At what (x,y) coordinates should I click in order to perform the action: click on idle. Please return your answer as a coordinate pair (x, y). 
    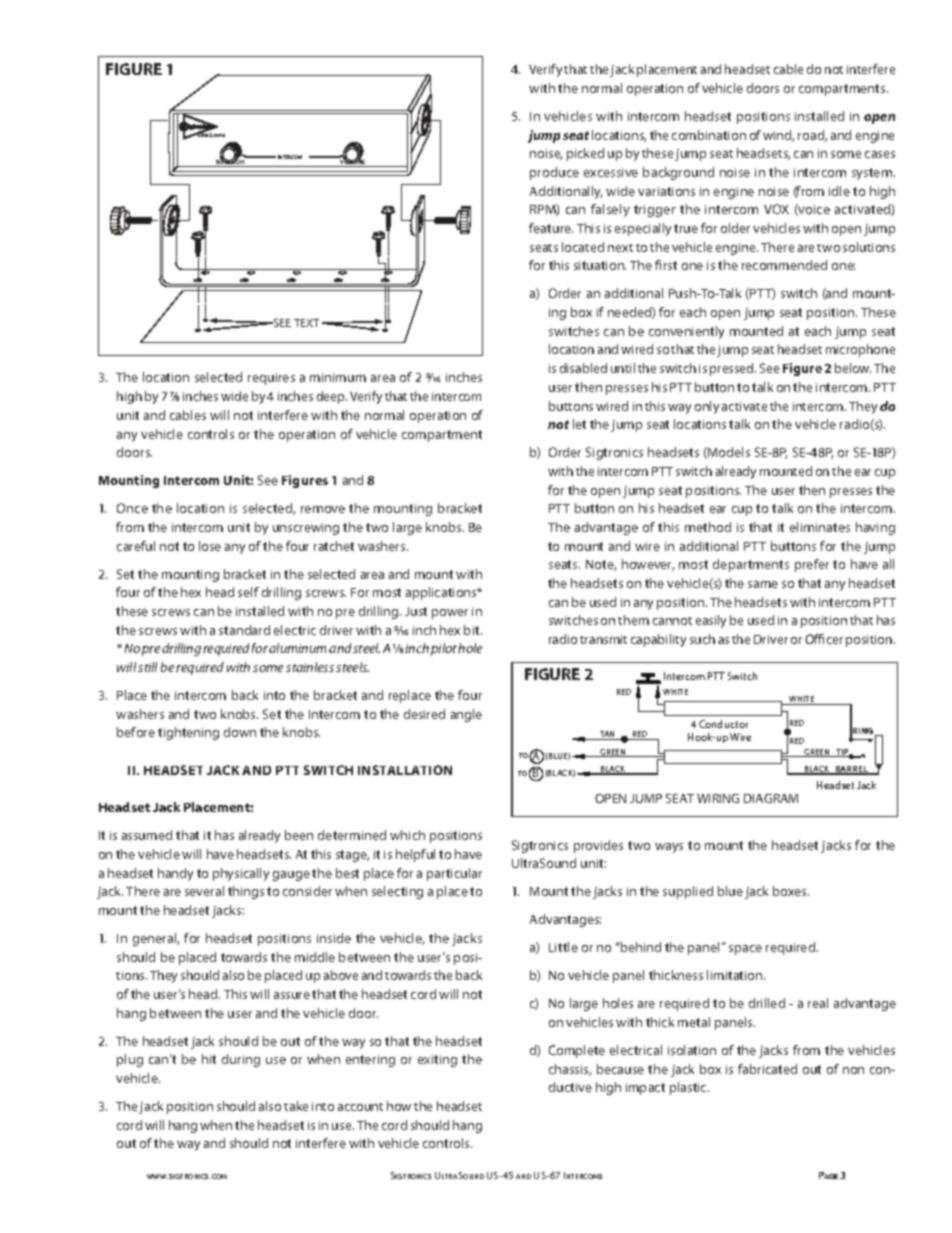
    Looking at the image, I should click on (839, 191).
